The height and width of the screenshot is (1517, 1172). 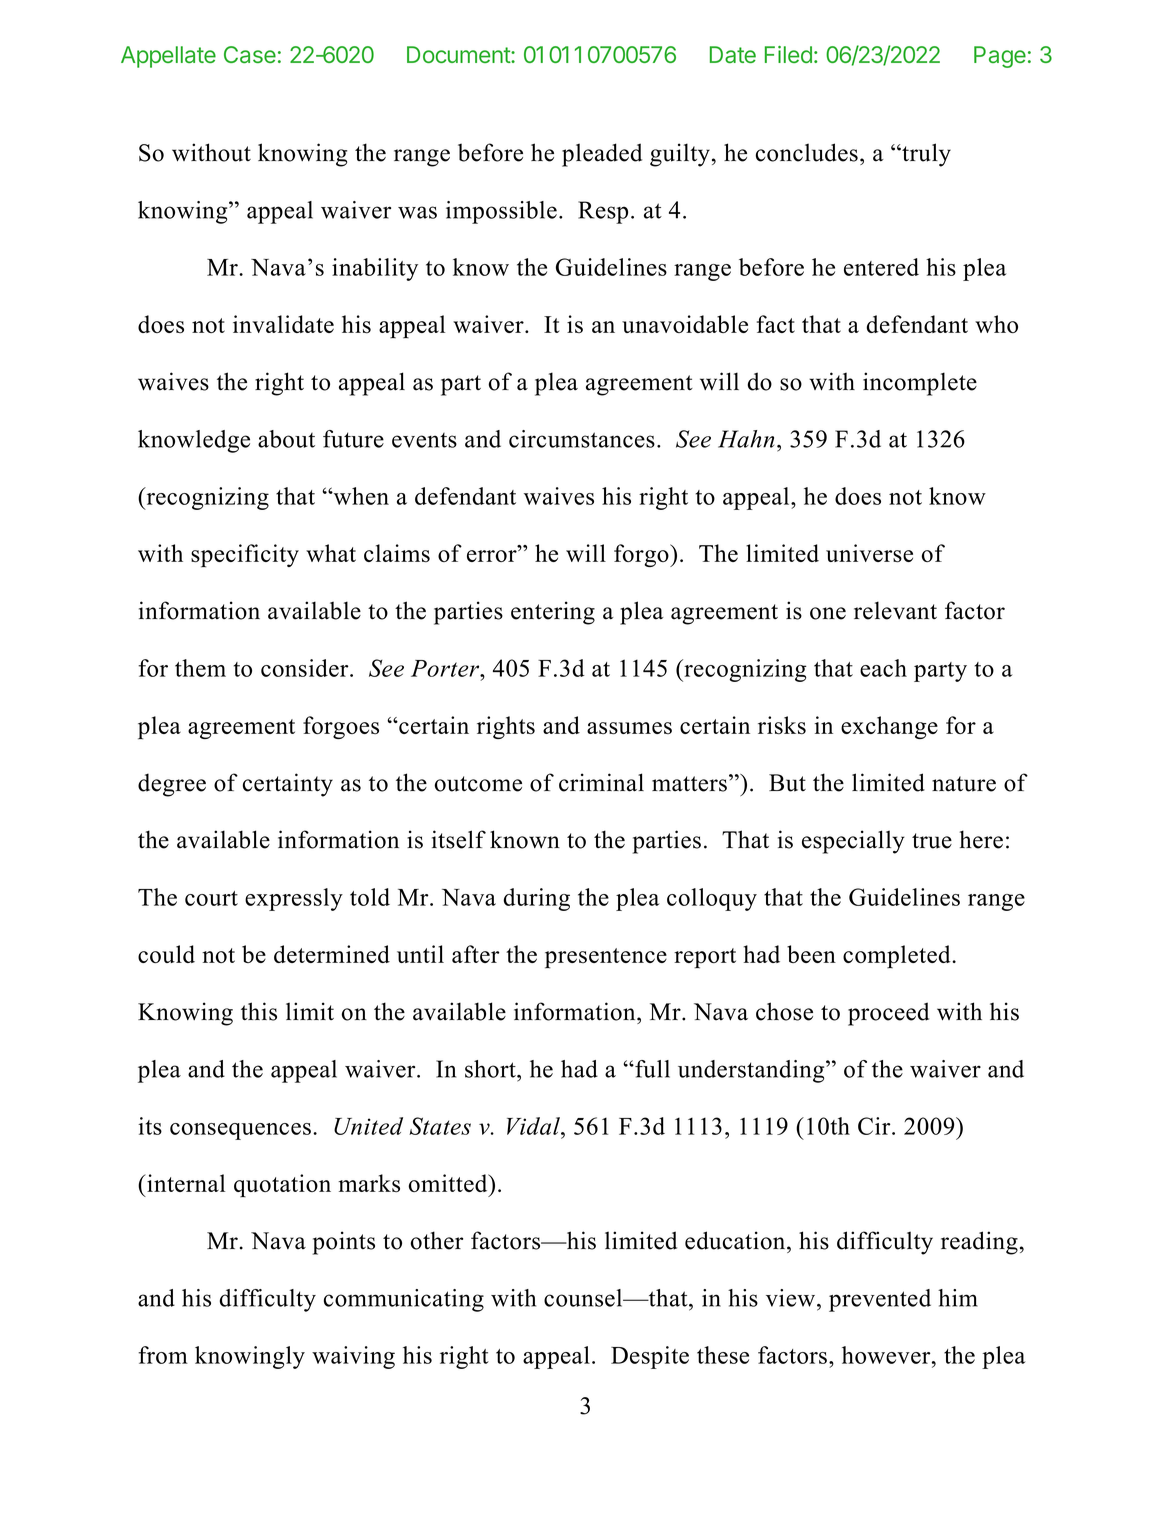 What do you see at coordinates (651, 1069) in the screenshot?
I see `full` at bounding box center [651, 1069].
